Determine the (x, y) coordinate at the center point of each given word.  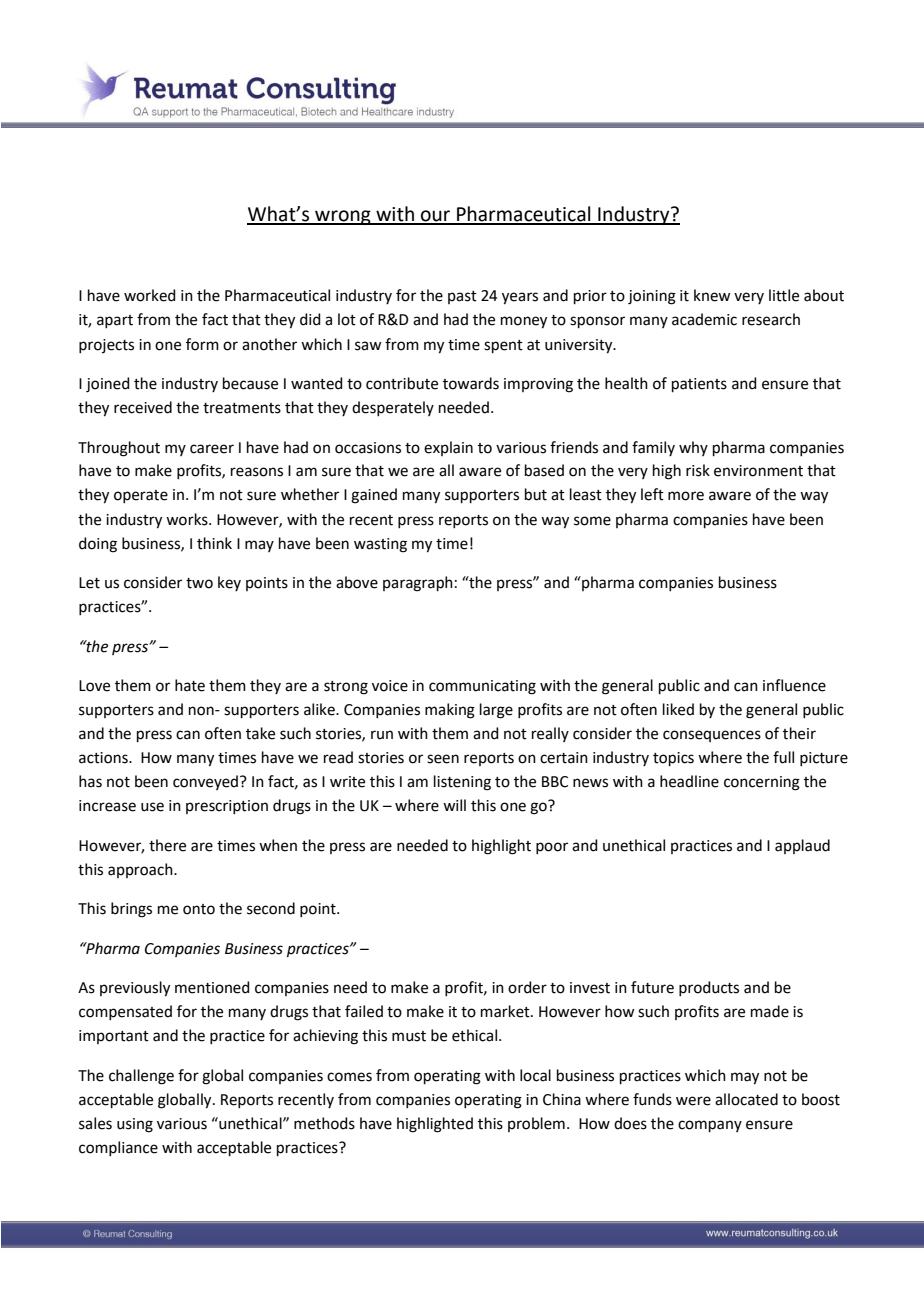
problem (536, 1124)
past (462, 297)
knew (712, 295)
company (710, 1126)
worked (150, 295)
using (135, 1125)
